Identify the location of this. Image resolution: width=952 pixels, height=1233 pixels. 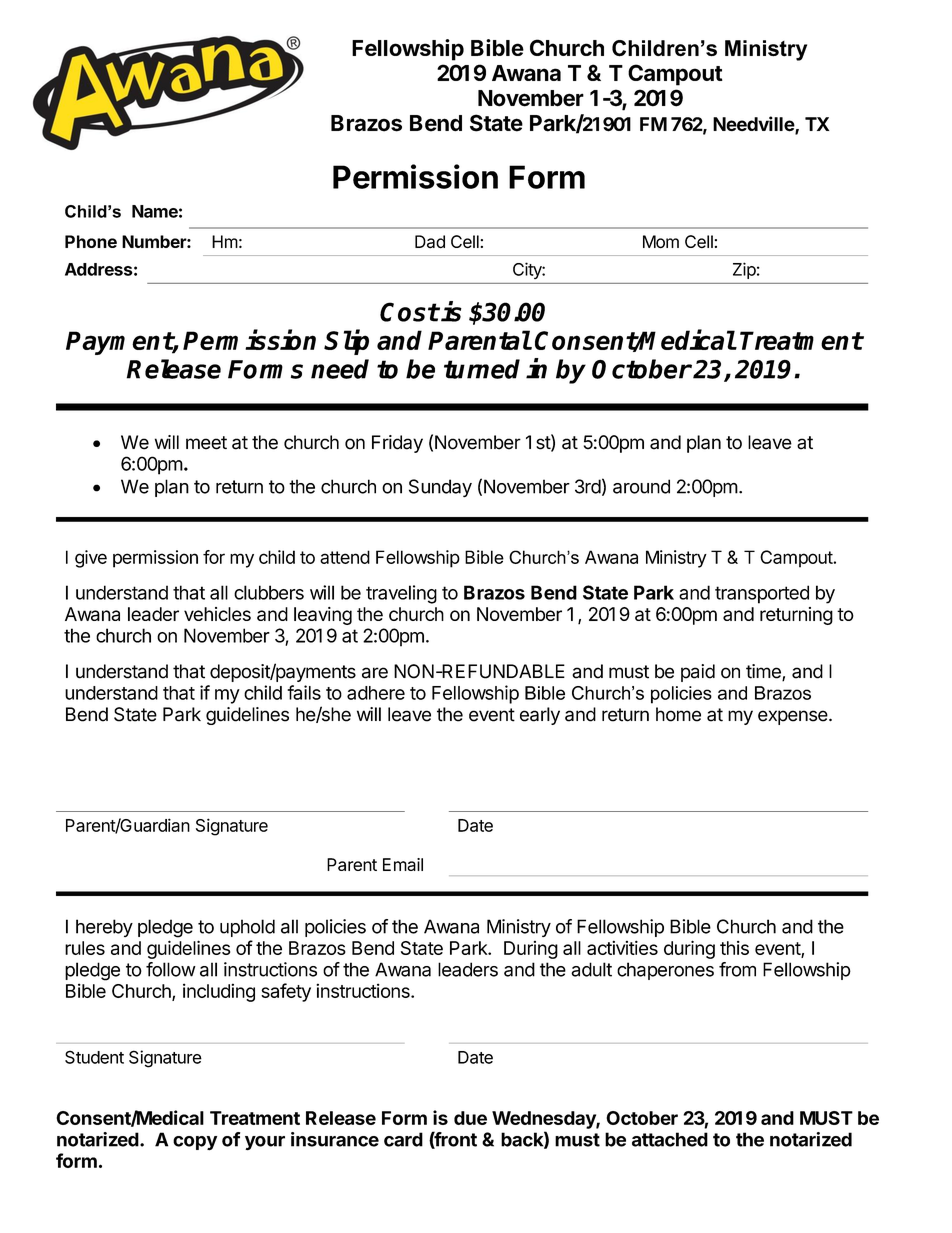
(734, 948).
